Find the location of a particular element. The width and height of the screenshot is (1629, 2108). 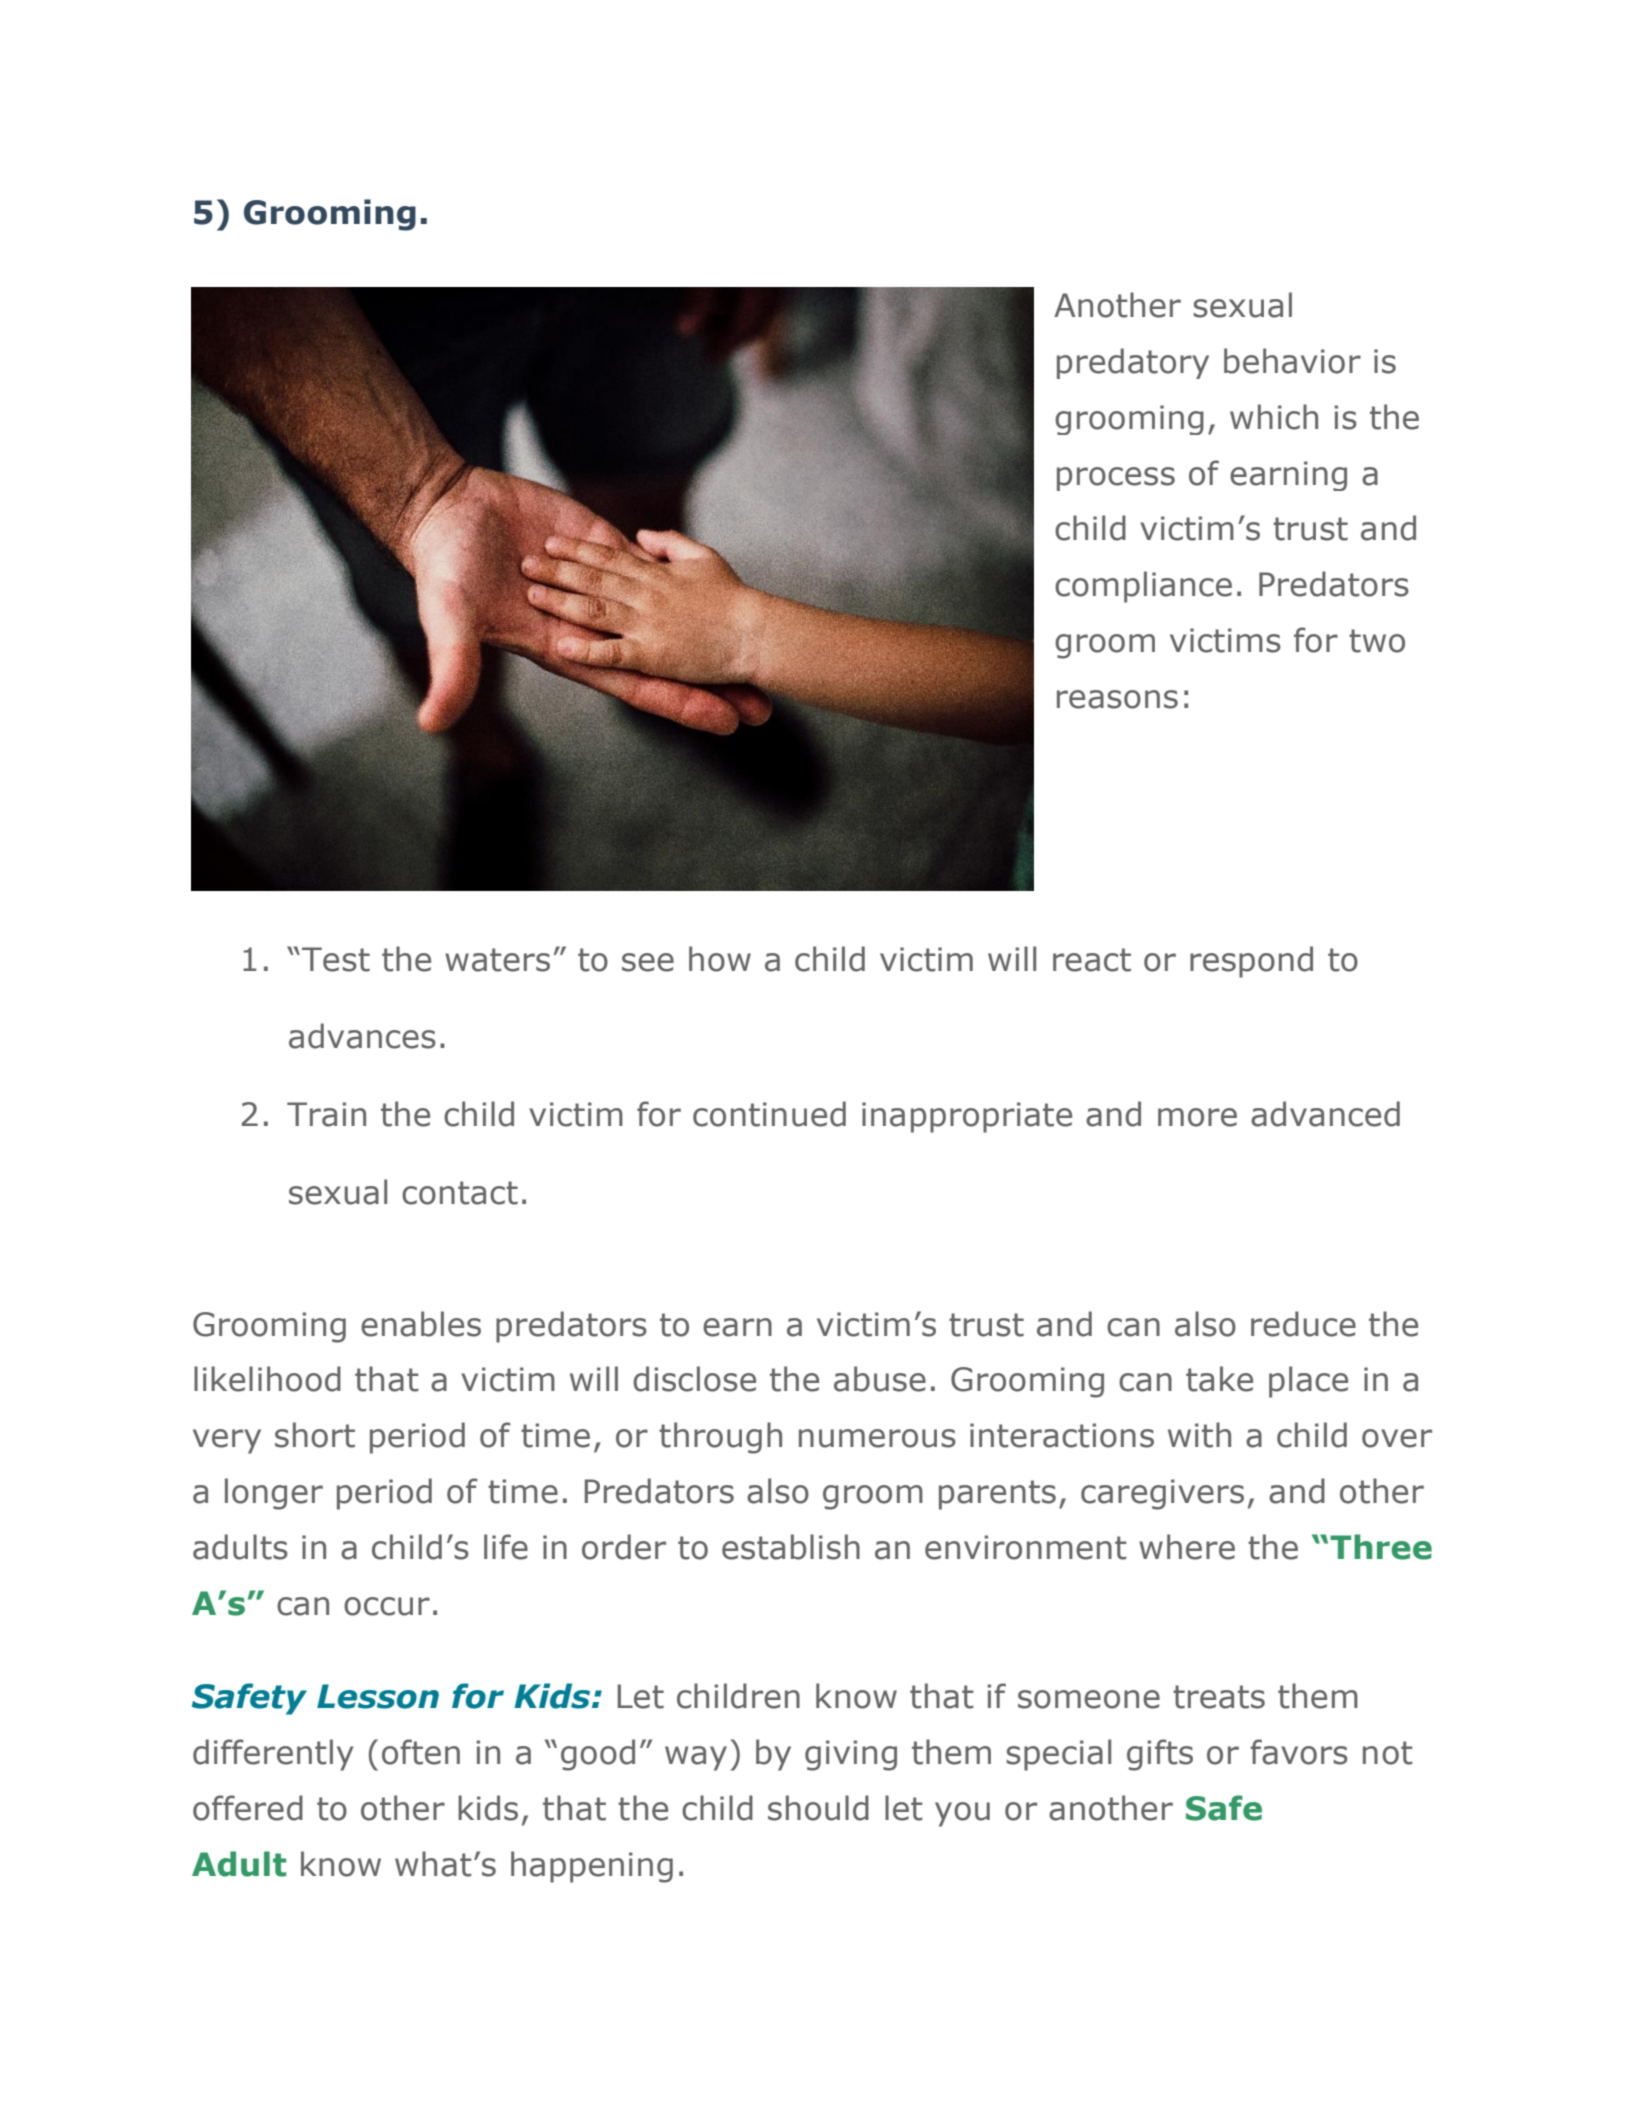

process is located at coordinates (1116, 479).
